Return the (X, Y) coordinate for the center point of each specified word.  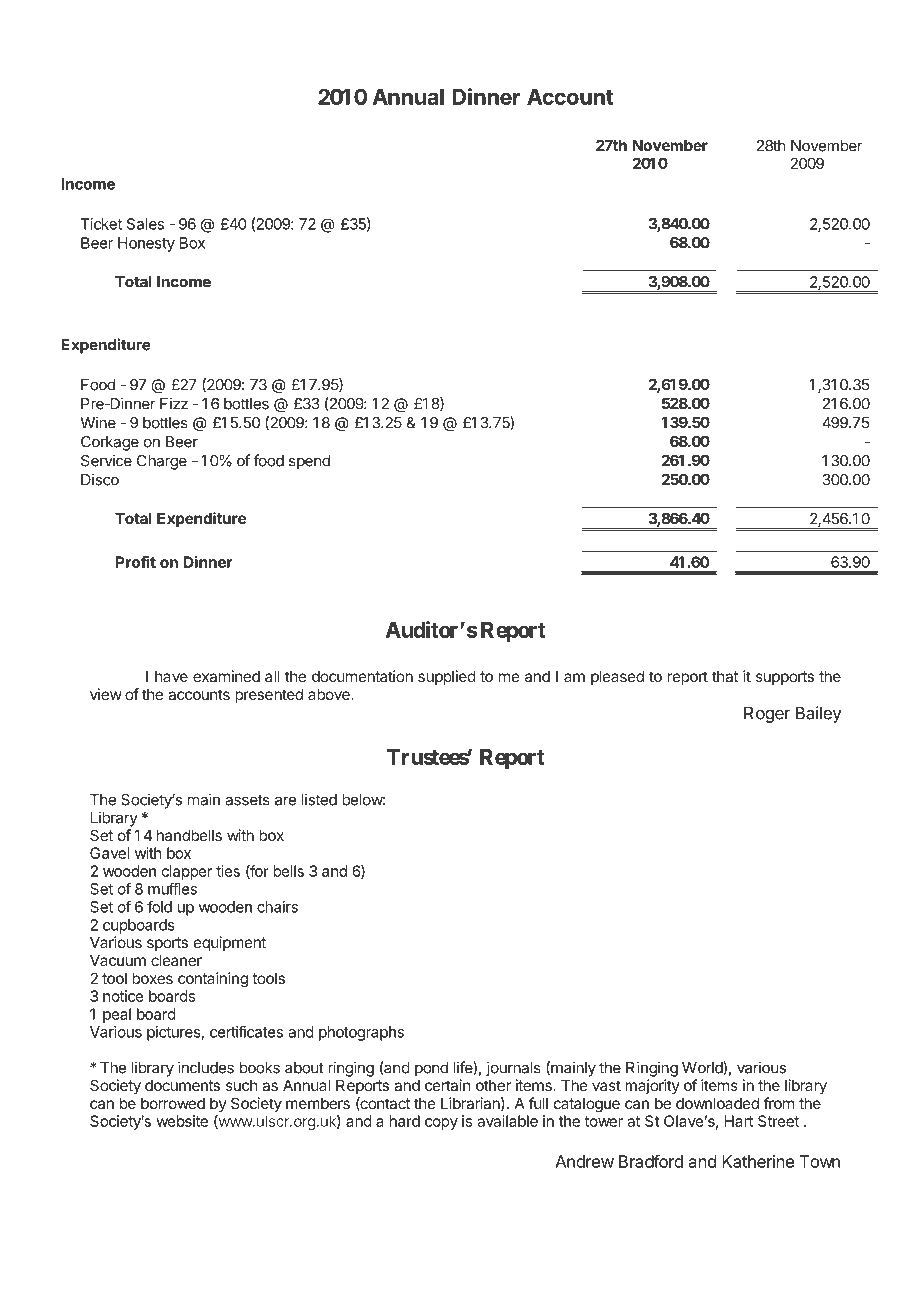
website (182, 1121)
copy (441, 1124)
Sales (145, 224)
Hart (739, 1121)
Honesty (146, 244)
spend (309, 462)
